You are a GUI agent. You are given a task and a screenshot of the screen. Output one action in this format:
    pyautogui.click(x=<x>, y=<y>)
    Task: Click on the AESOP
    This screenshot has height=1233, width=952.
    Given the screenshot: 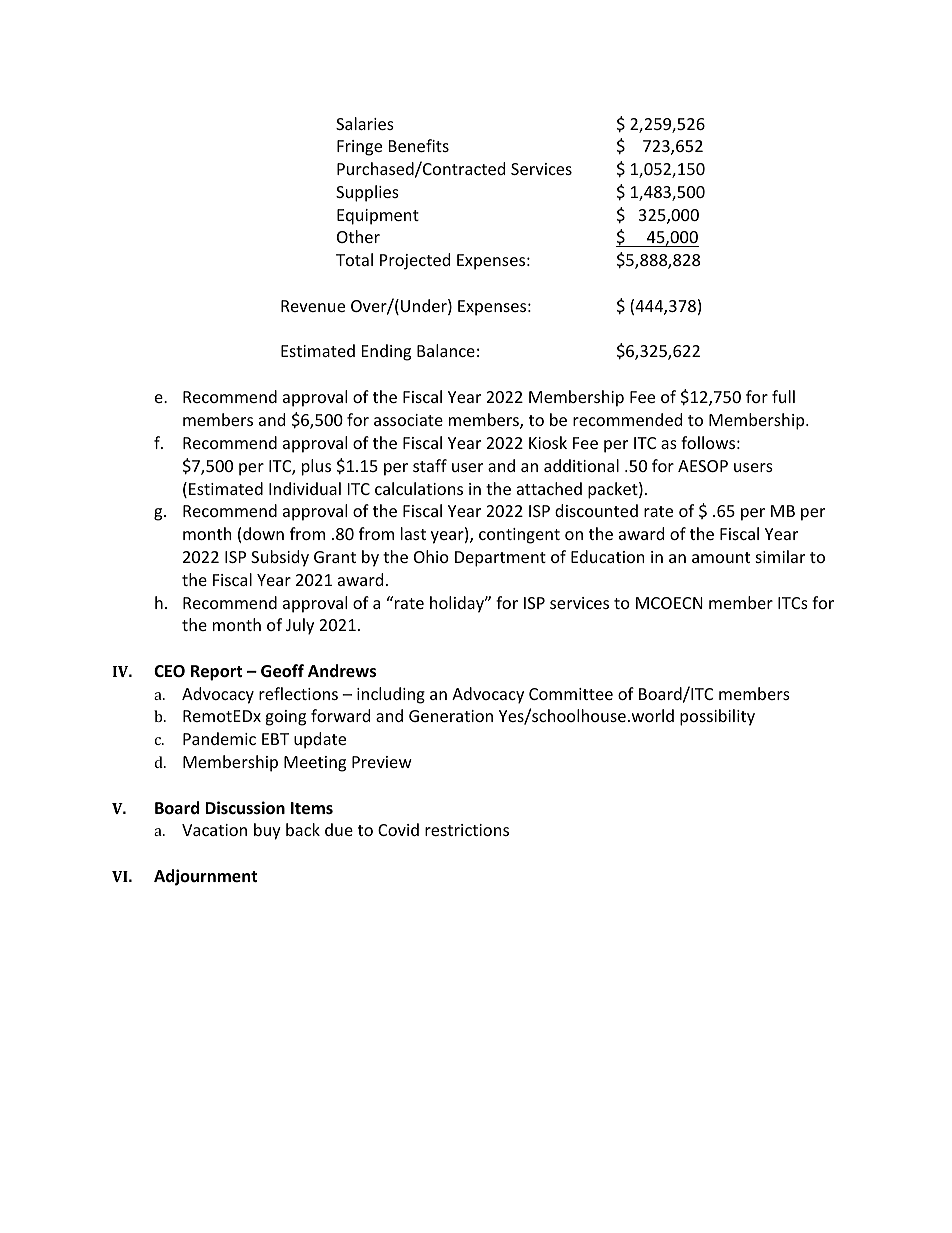 What is the action you would take?
    pyautogui.click(x=703, y=466)
